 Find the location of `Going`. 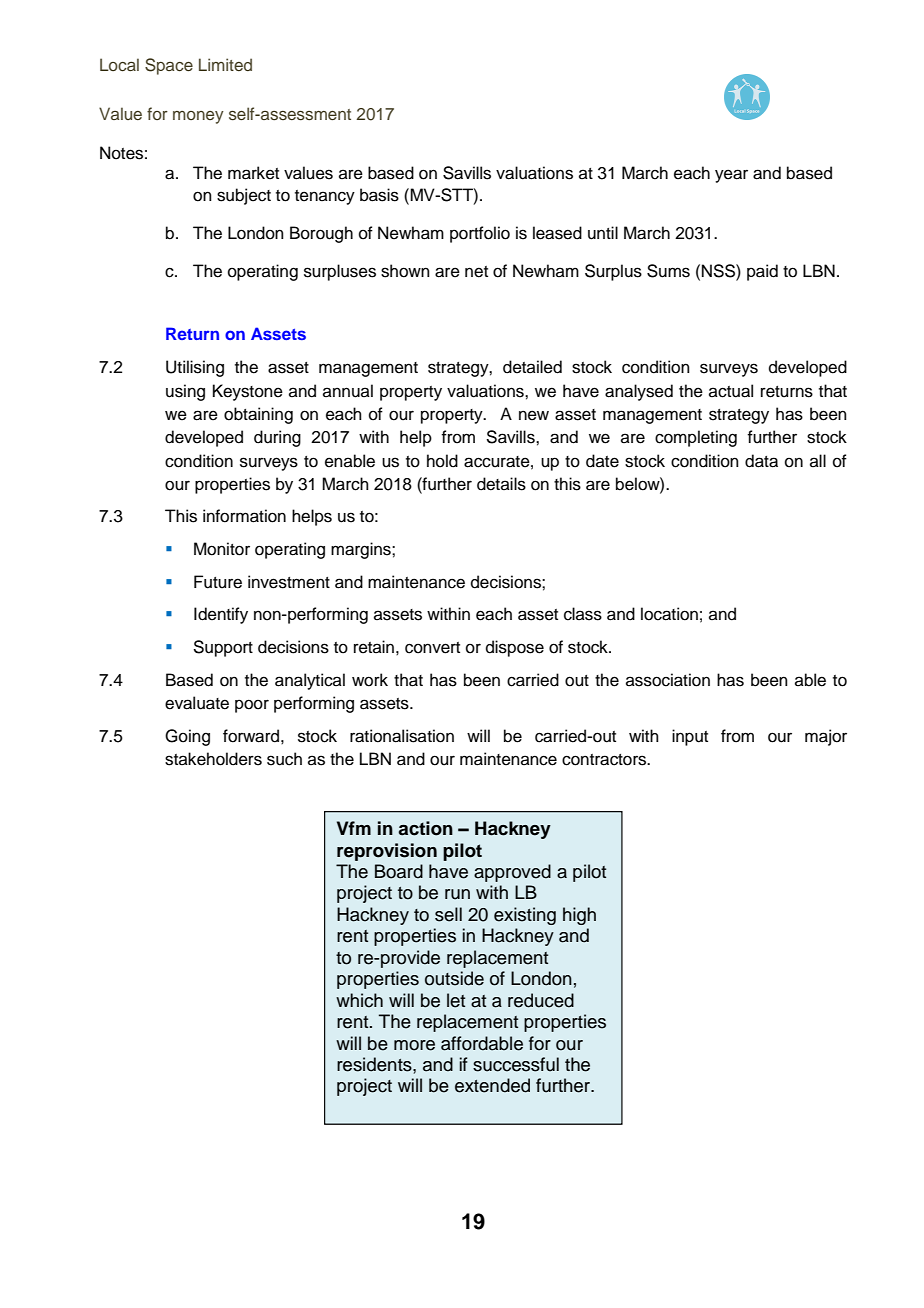

Going is located at coordinates (187, 737).
